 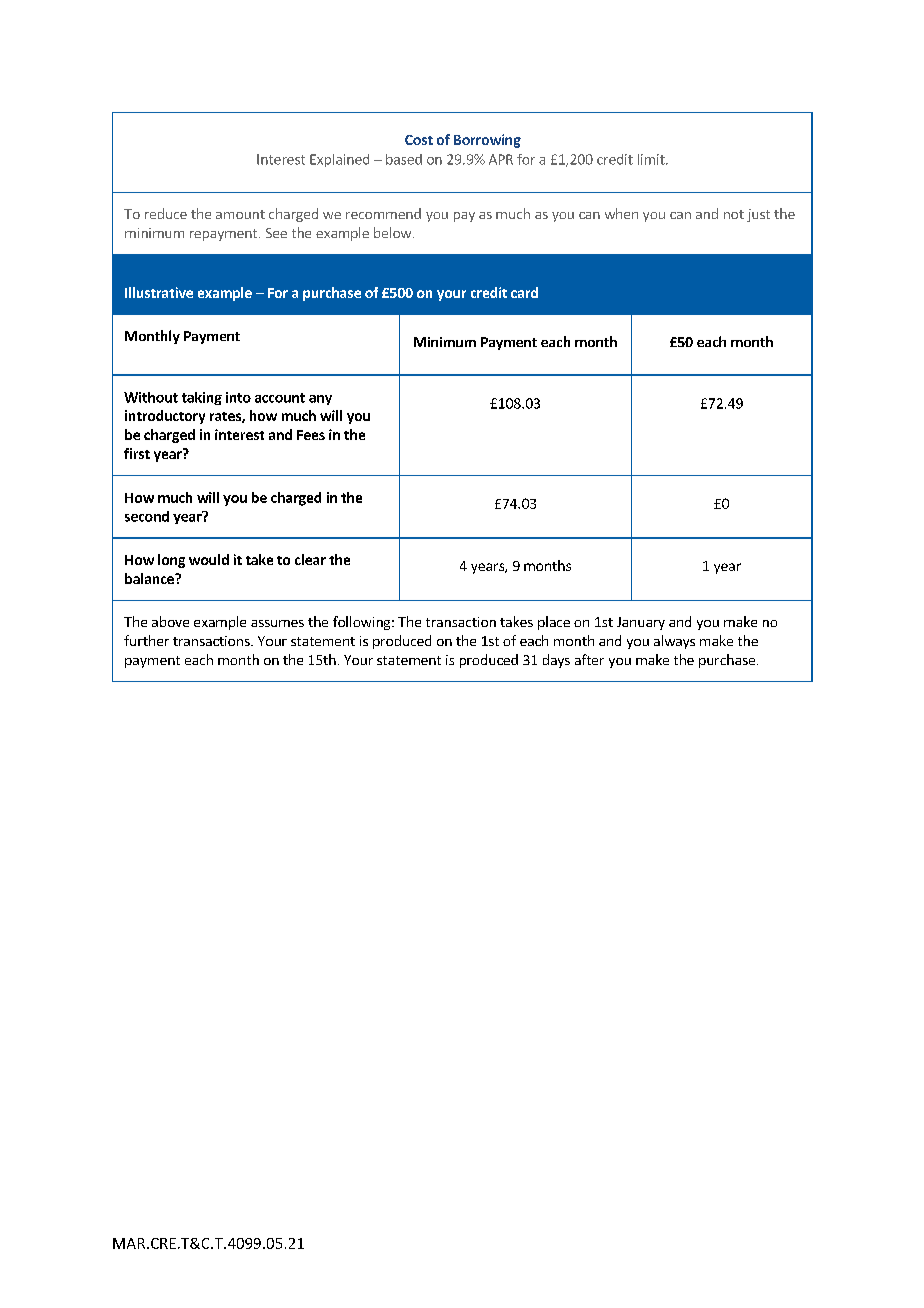 I want to click on Explained, so click(x=339, y=160).
